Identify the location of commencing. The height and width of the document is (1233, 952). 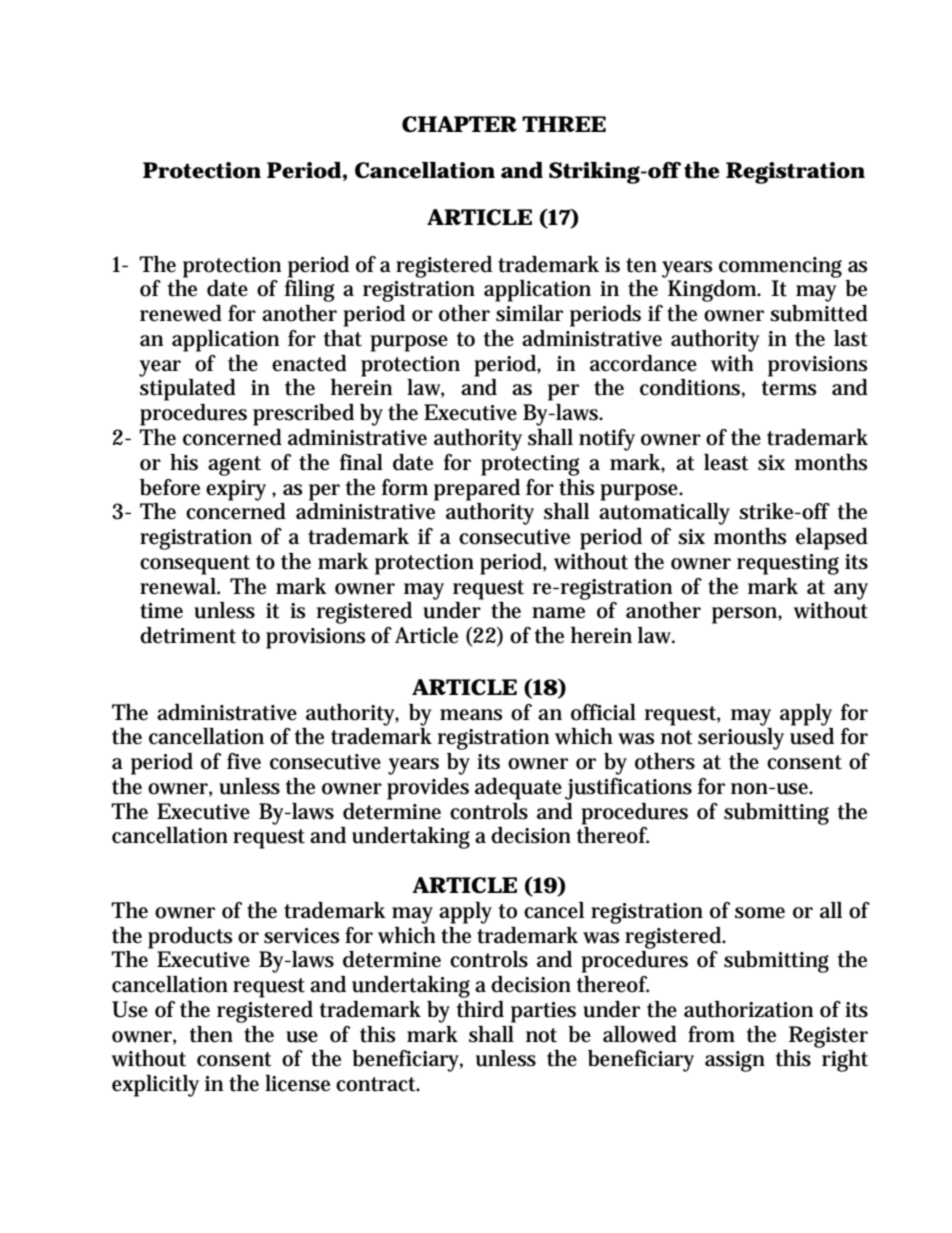
(780, 267).
